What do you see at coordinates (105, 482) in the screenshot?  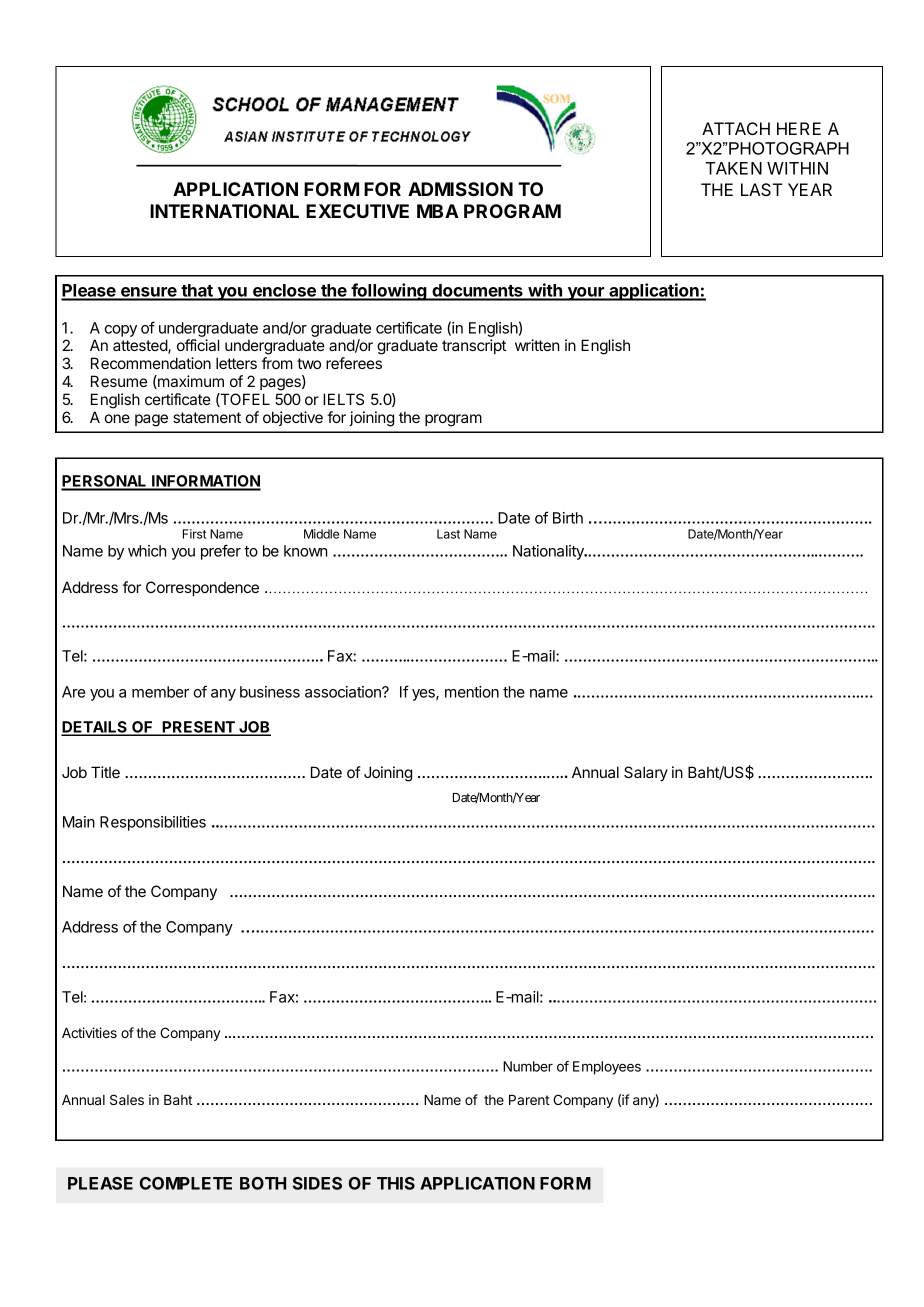 I see `PERSONAL` at bounding box center [105, 482].
